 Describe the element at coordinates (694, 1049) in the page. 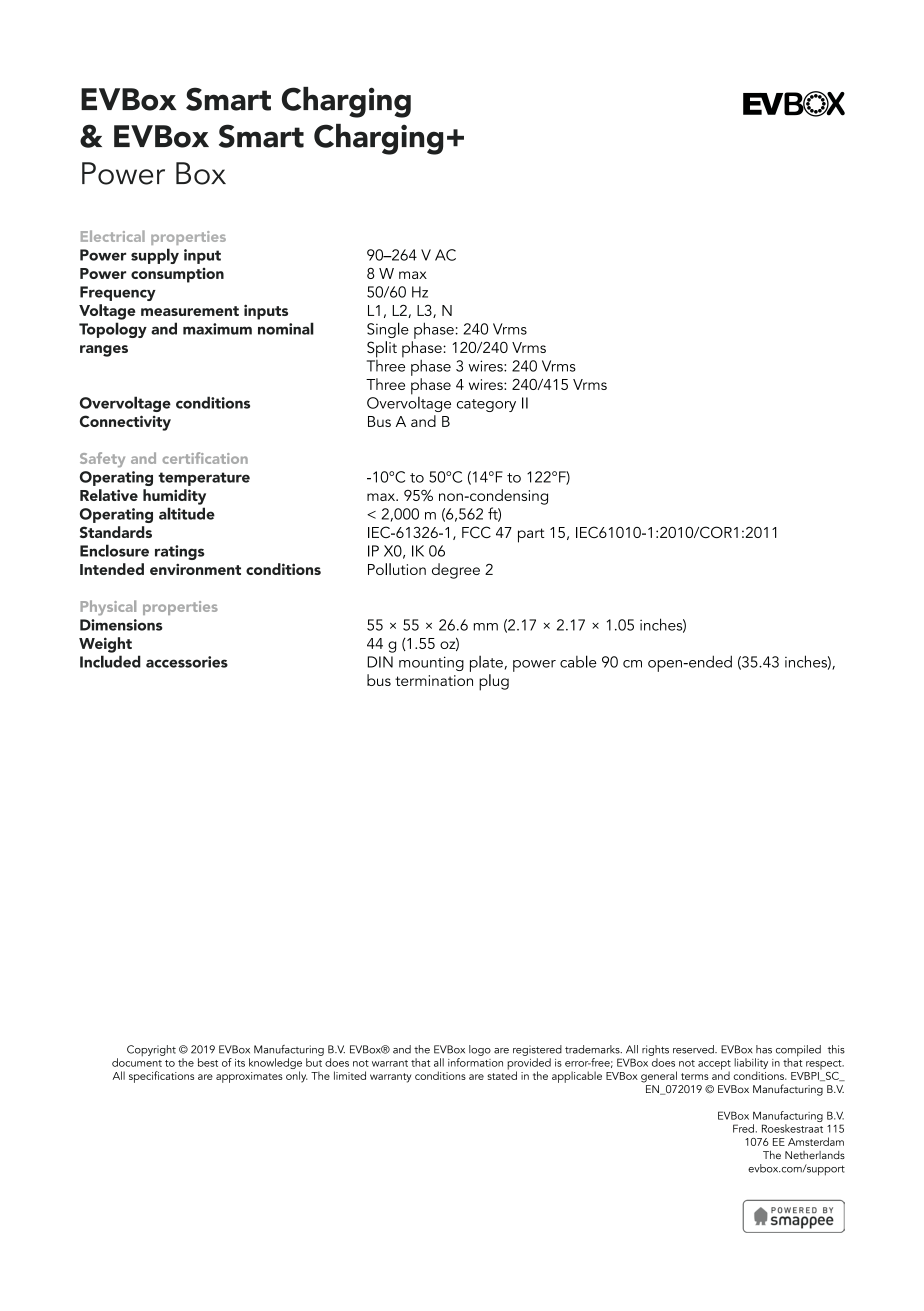

I see `reserved` at that location.
